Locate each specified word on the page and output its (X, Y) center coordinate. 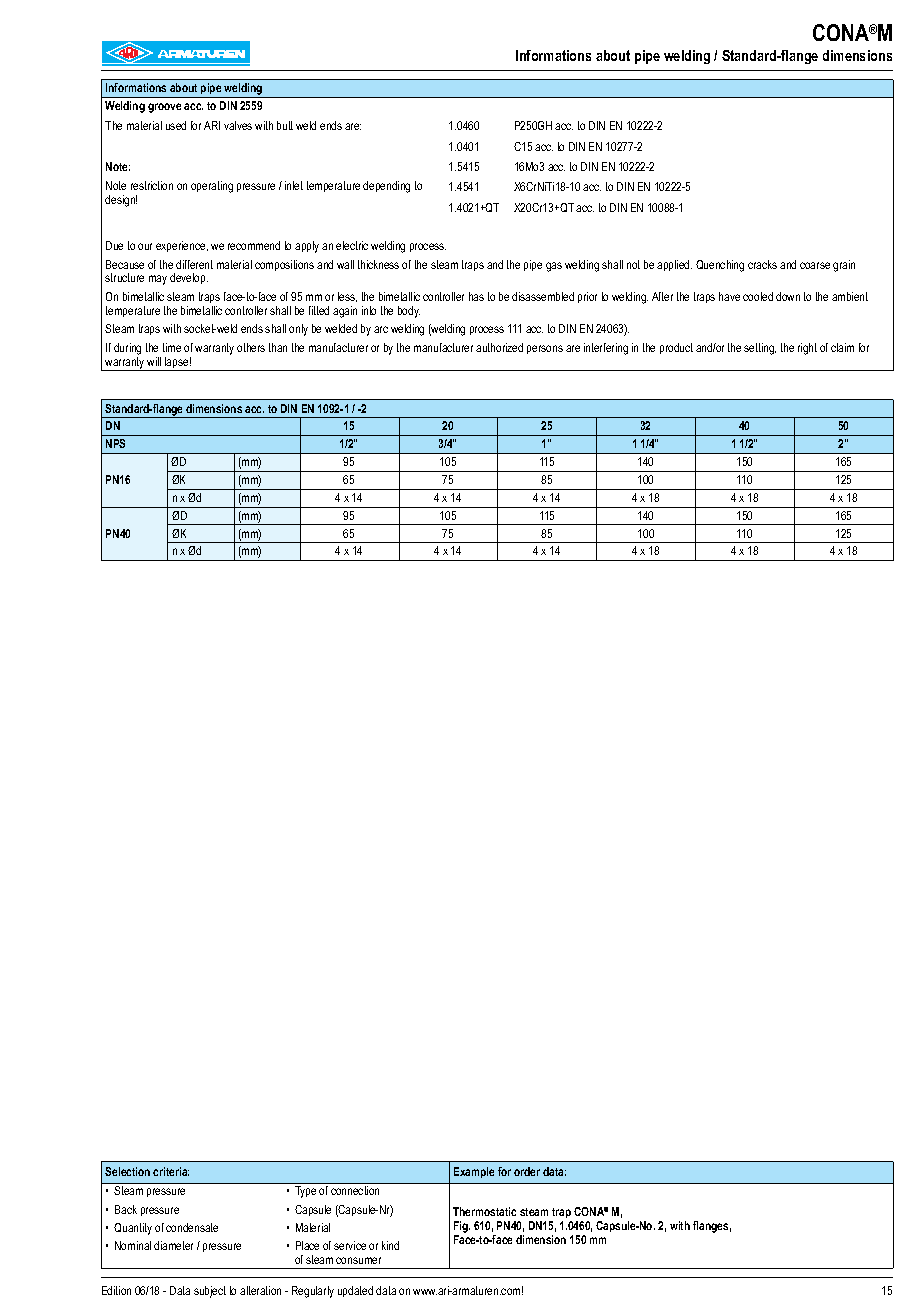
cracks (762, 264)
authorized (499, 347)
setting (760, 349)
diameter (173, 1245)
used (176, 125)
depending (386, 187)
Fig (462, 1227)
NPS (115, 443)
